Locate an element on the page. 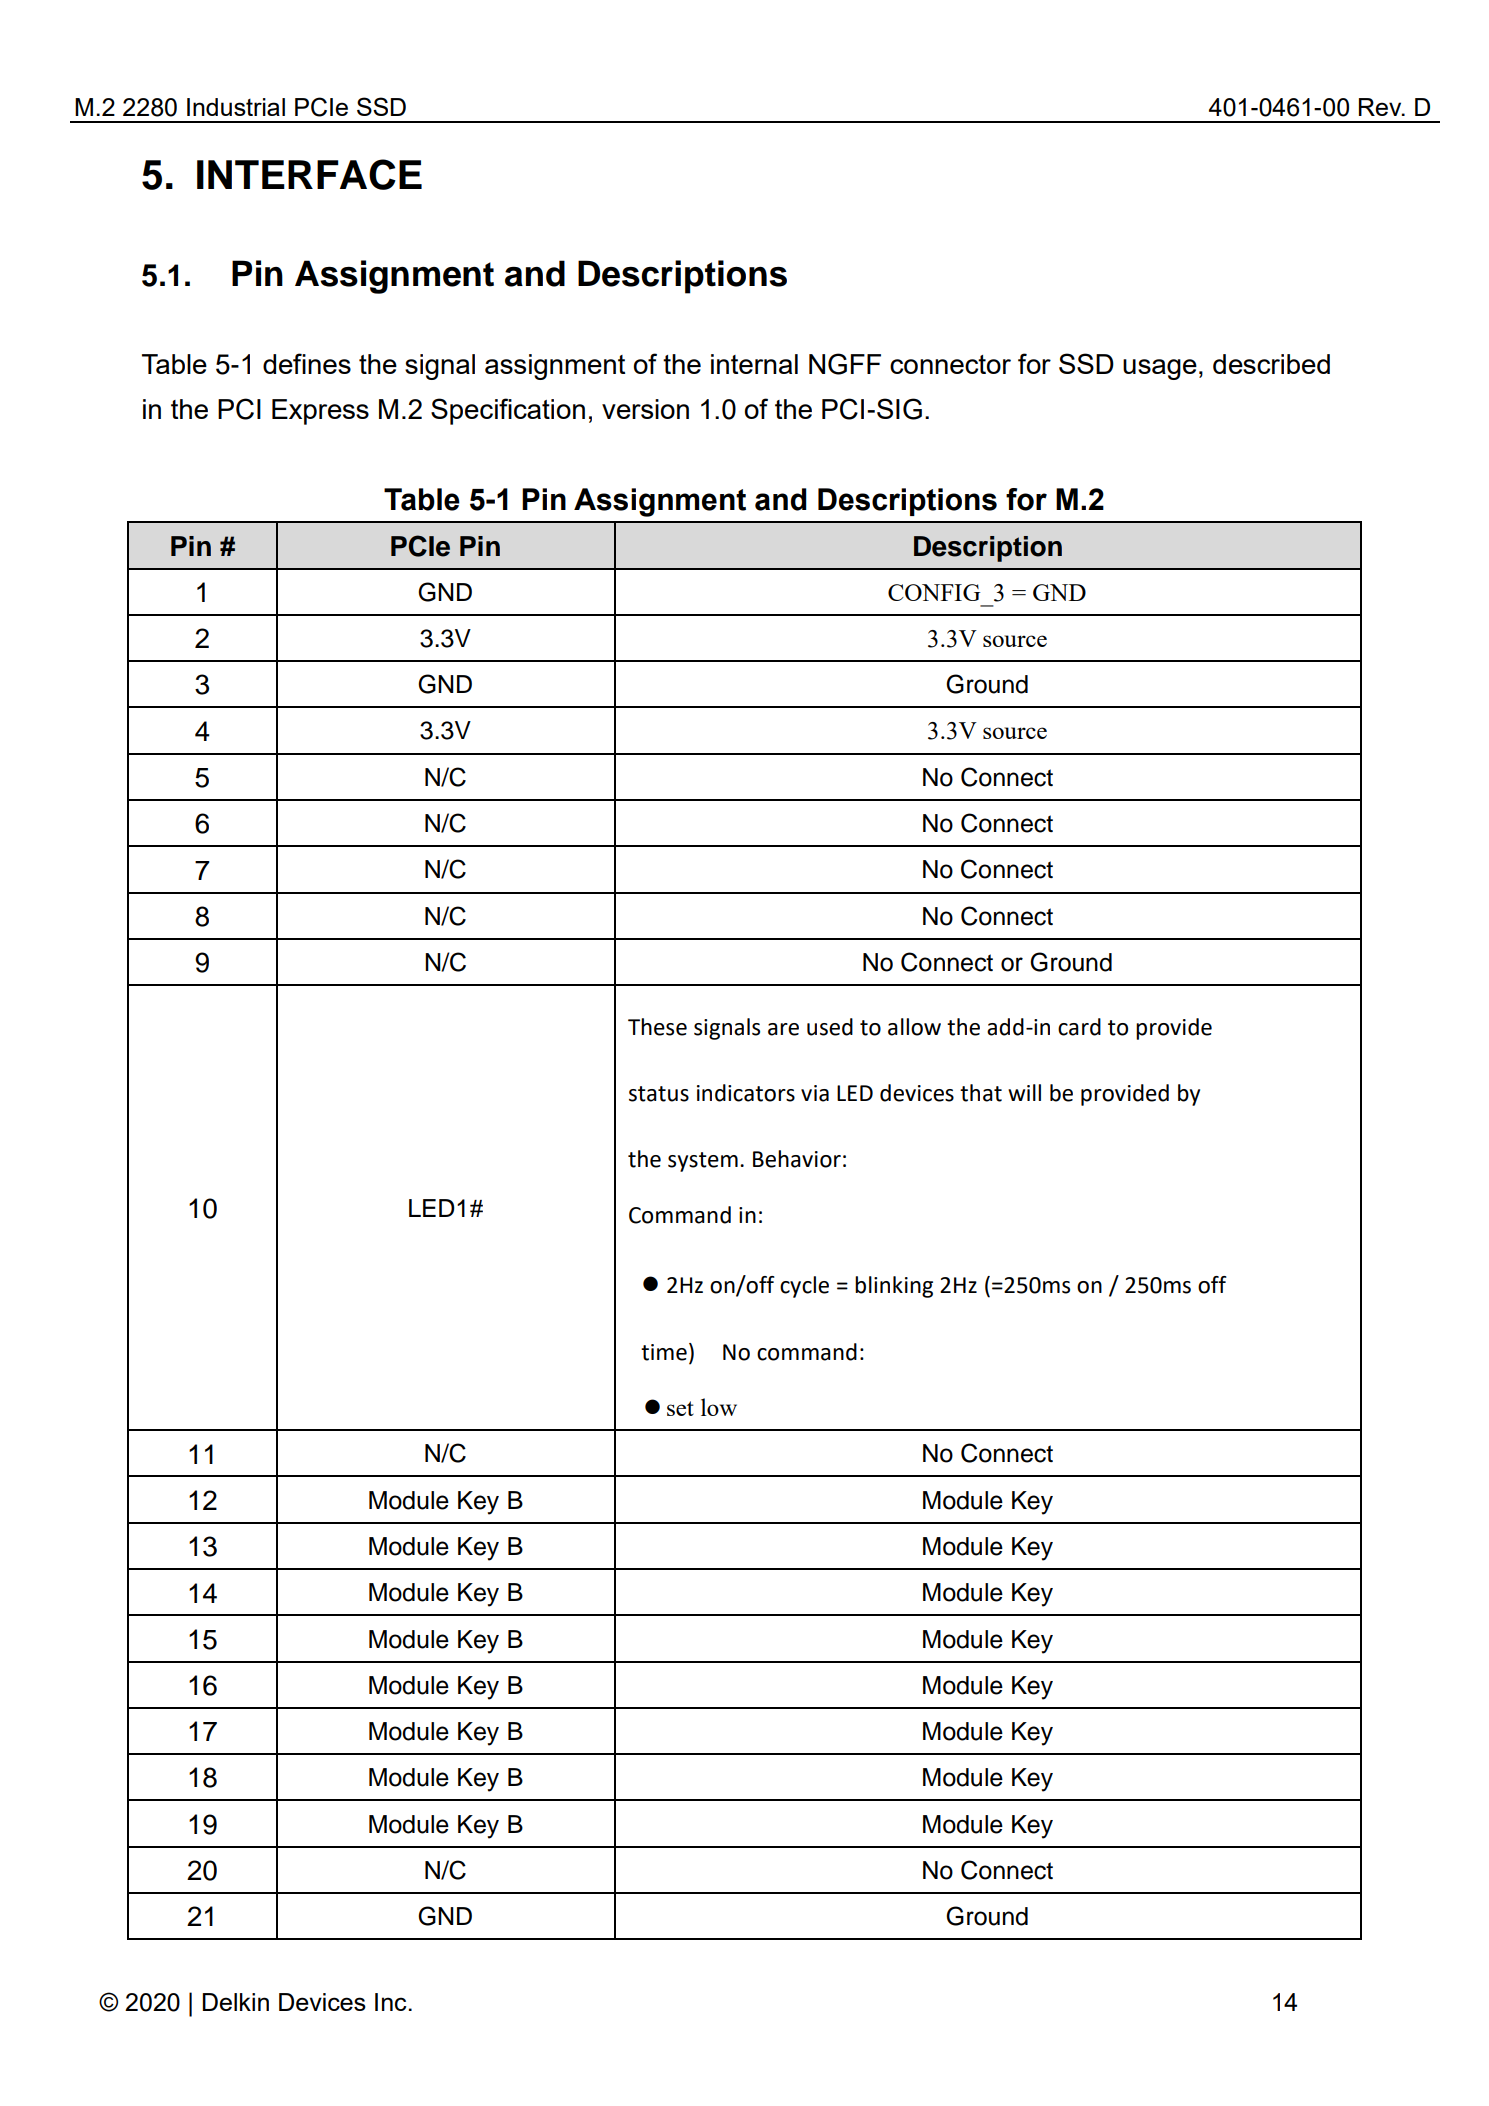 The image size is (1489, 2106). These is located at coordinates (657, 1027).
